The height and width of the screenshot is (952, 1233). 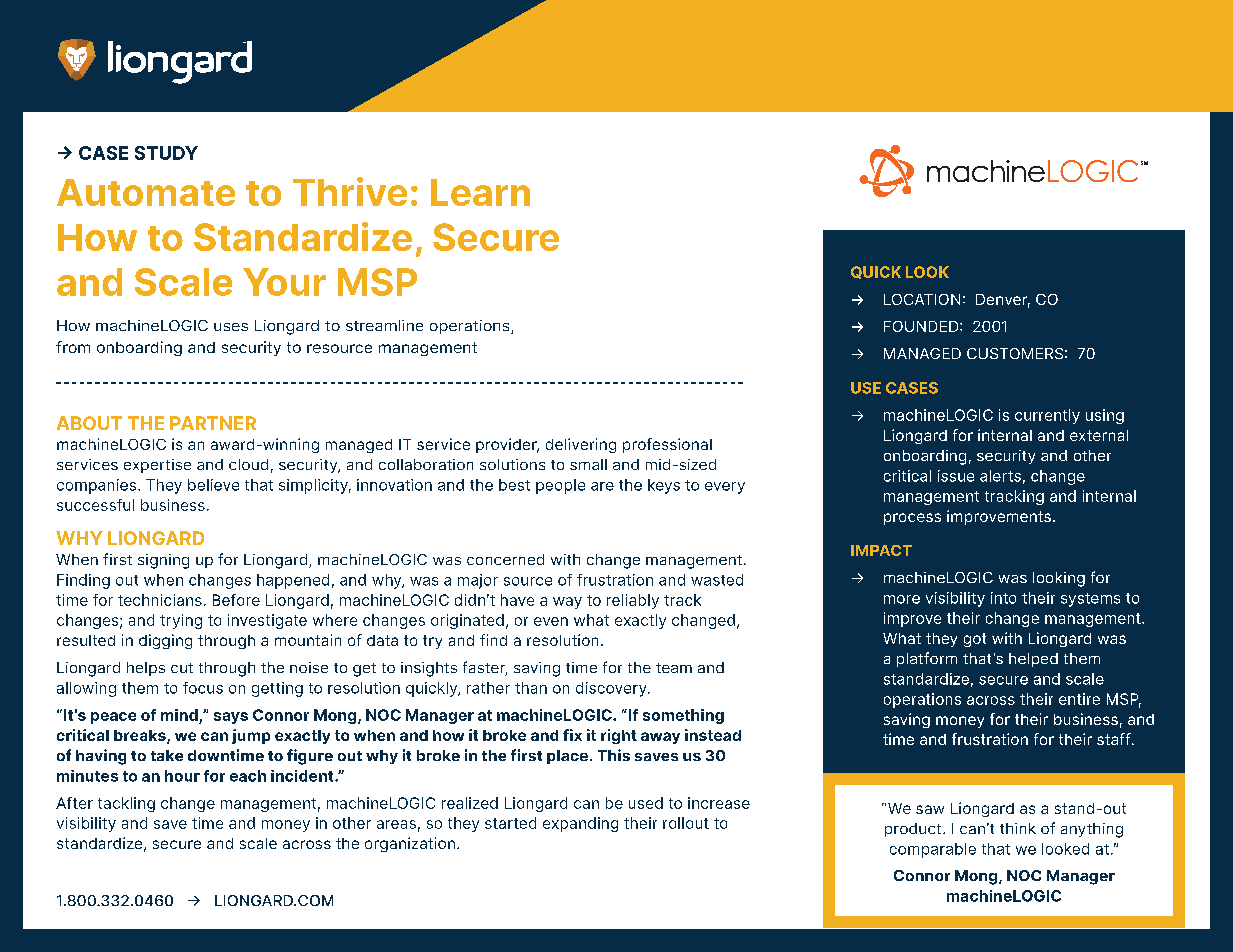 I want to click on believe, so click(x=213, y=485).
